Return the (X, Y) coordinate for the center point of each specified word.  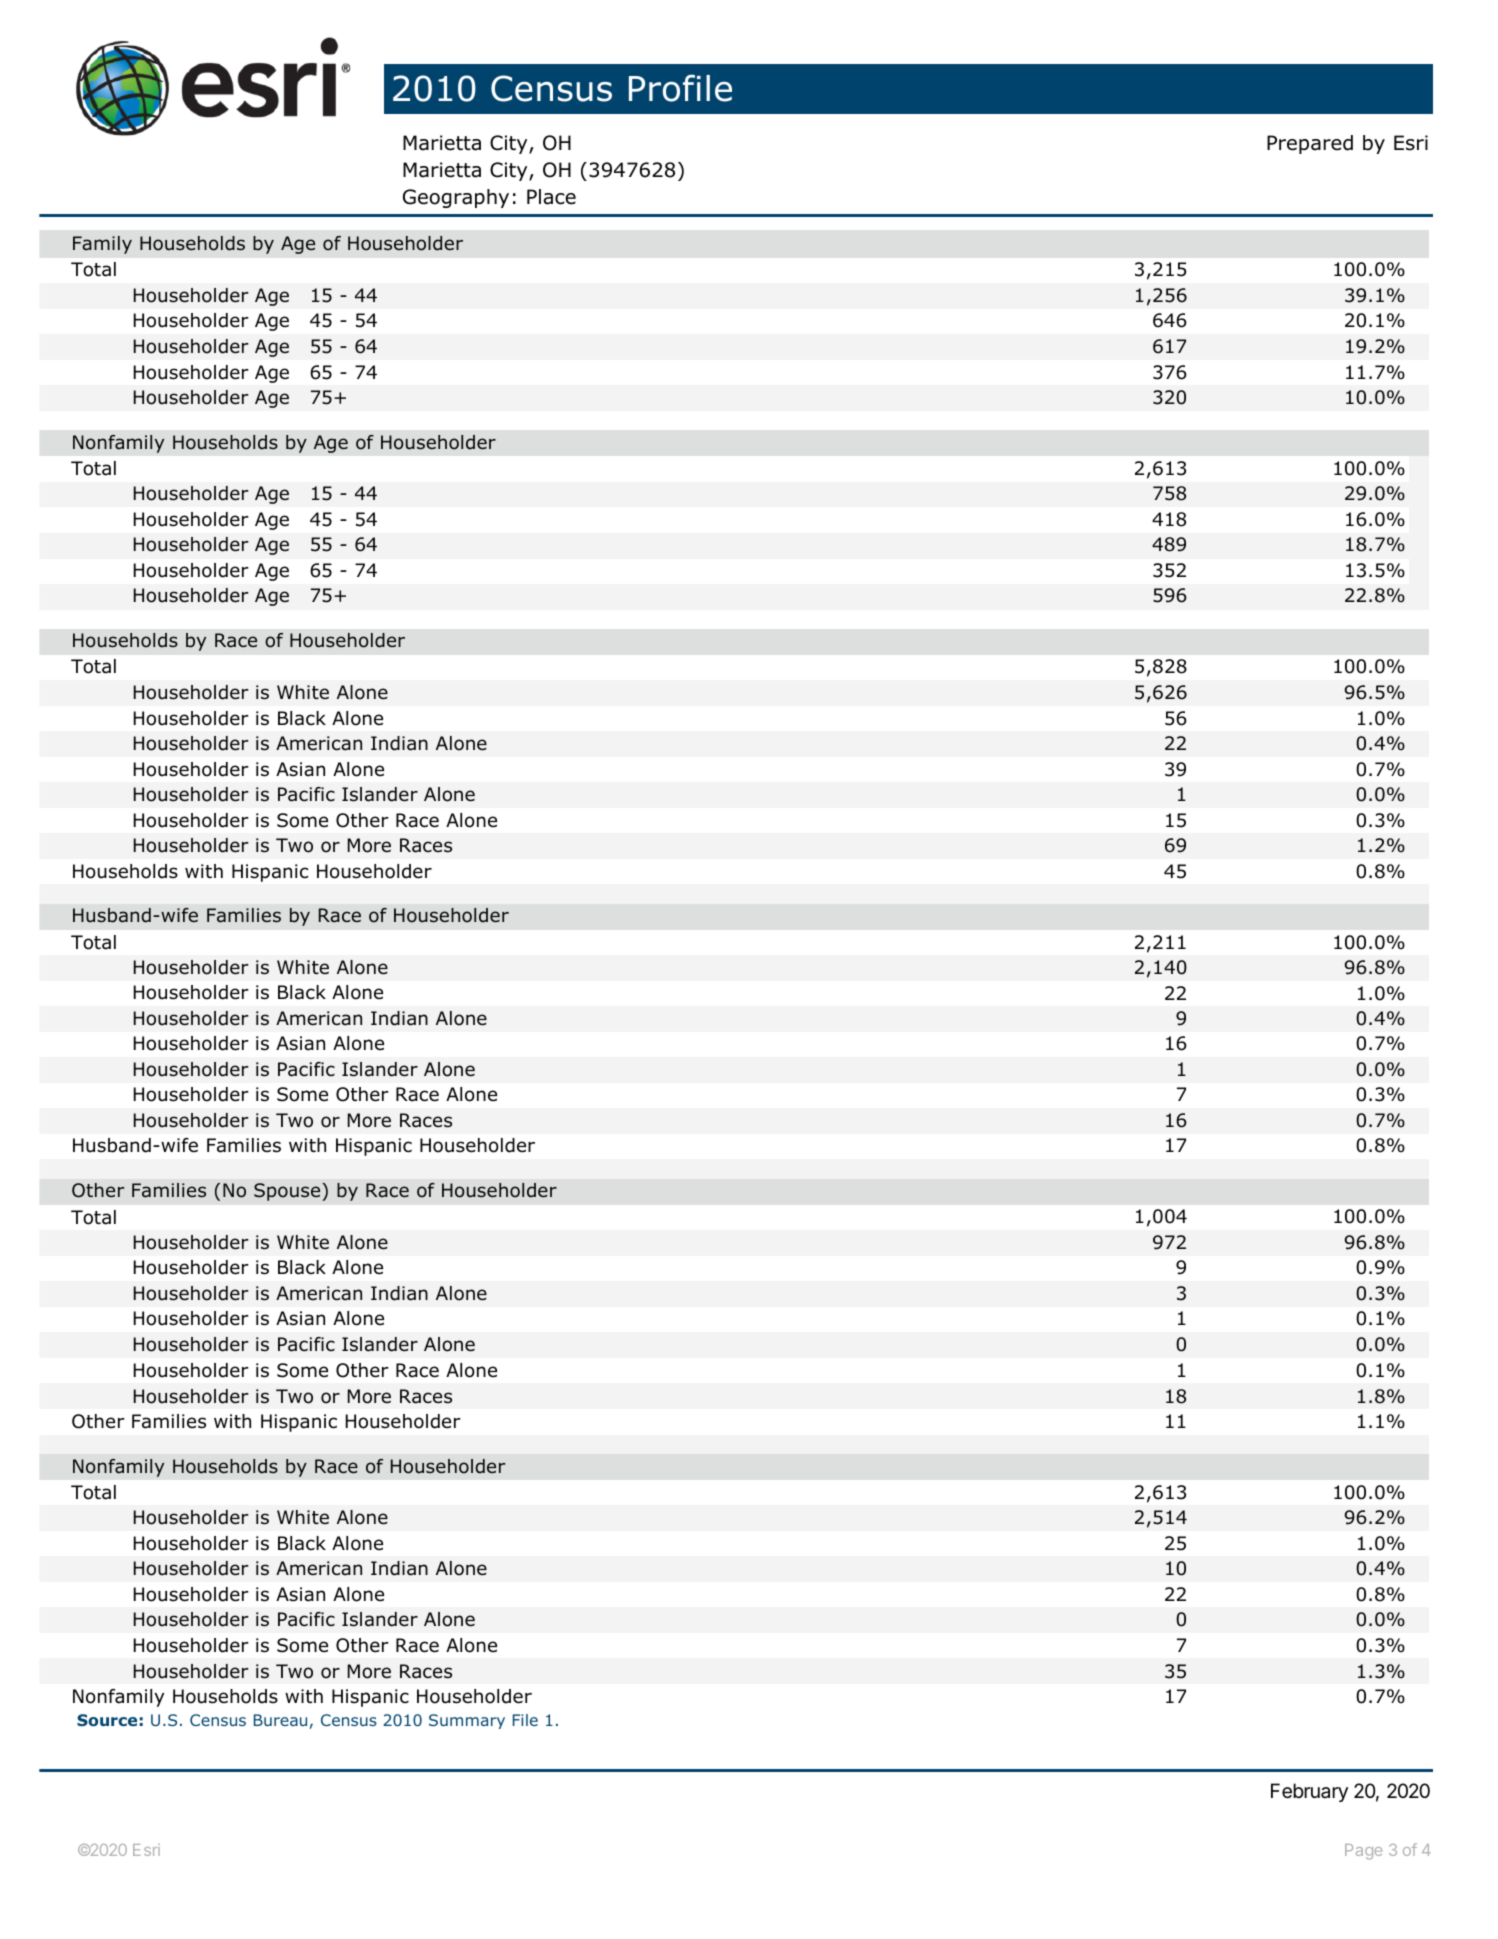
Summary (467, 1721)
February (1309, 1792)
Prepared (1310, 144)
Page (1363, 1852)
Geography (456, 198)
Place (551, 197)
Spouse (288, 1192)
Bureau (280, 1720)
